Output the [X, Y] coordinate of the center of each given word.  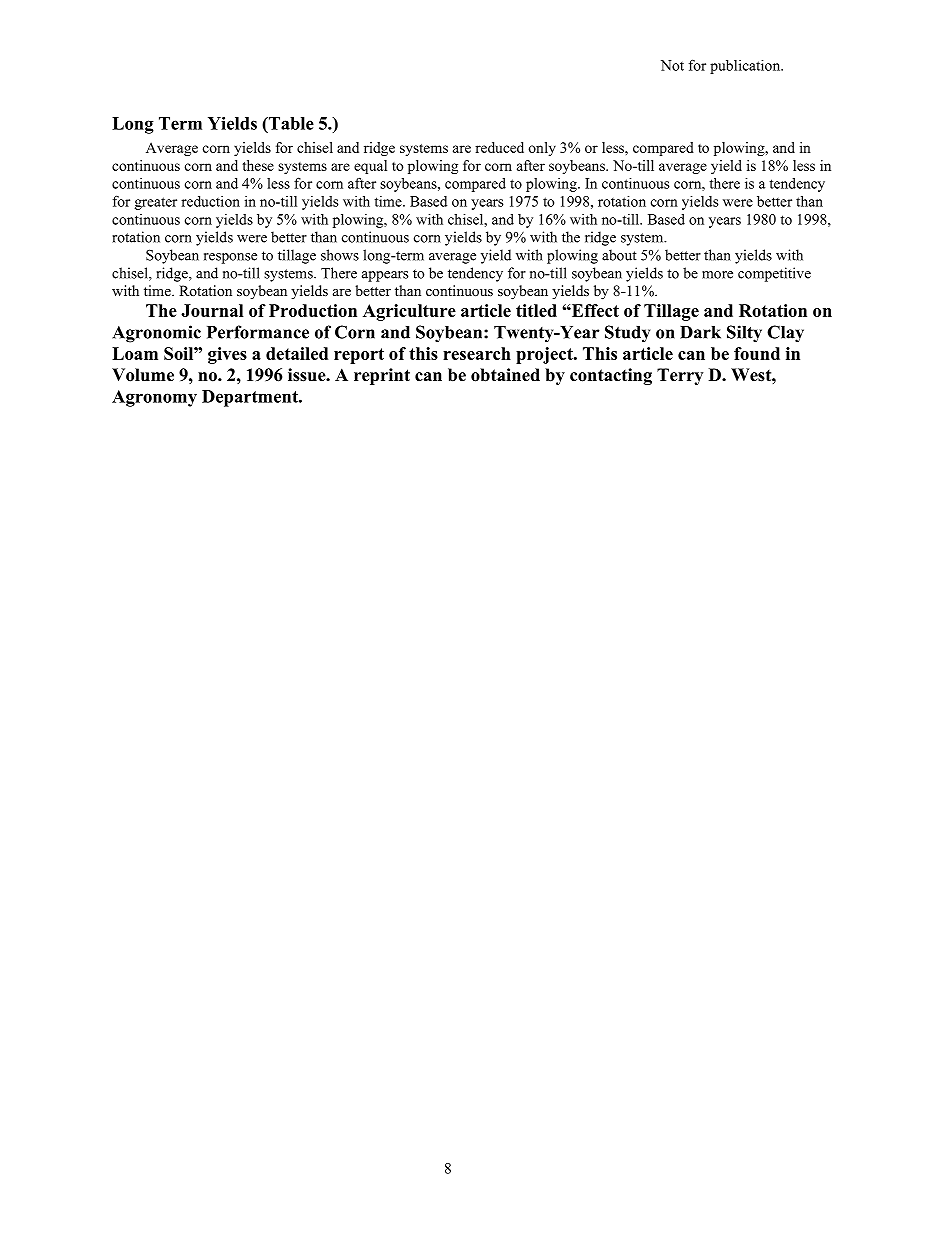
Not [672, 65]
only [542, 149]
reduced [499, 147]
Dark [700, 332]
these [258, 165]
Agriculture [409, 312]
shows [340, 255]
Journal [212, 310]
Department [251, 398]
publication [746, 67]
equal [370, 167]
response [230, 258]
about [619, 255]
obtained [505, 375]
